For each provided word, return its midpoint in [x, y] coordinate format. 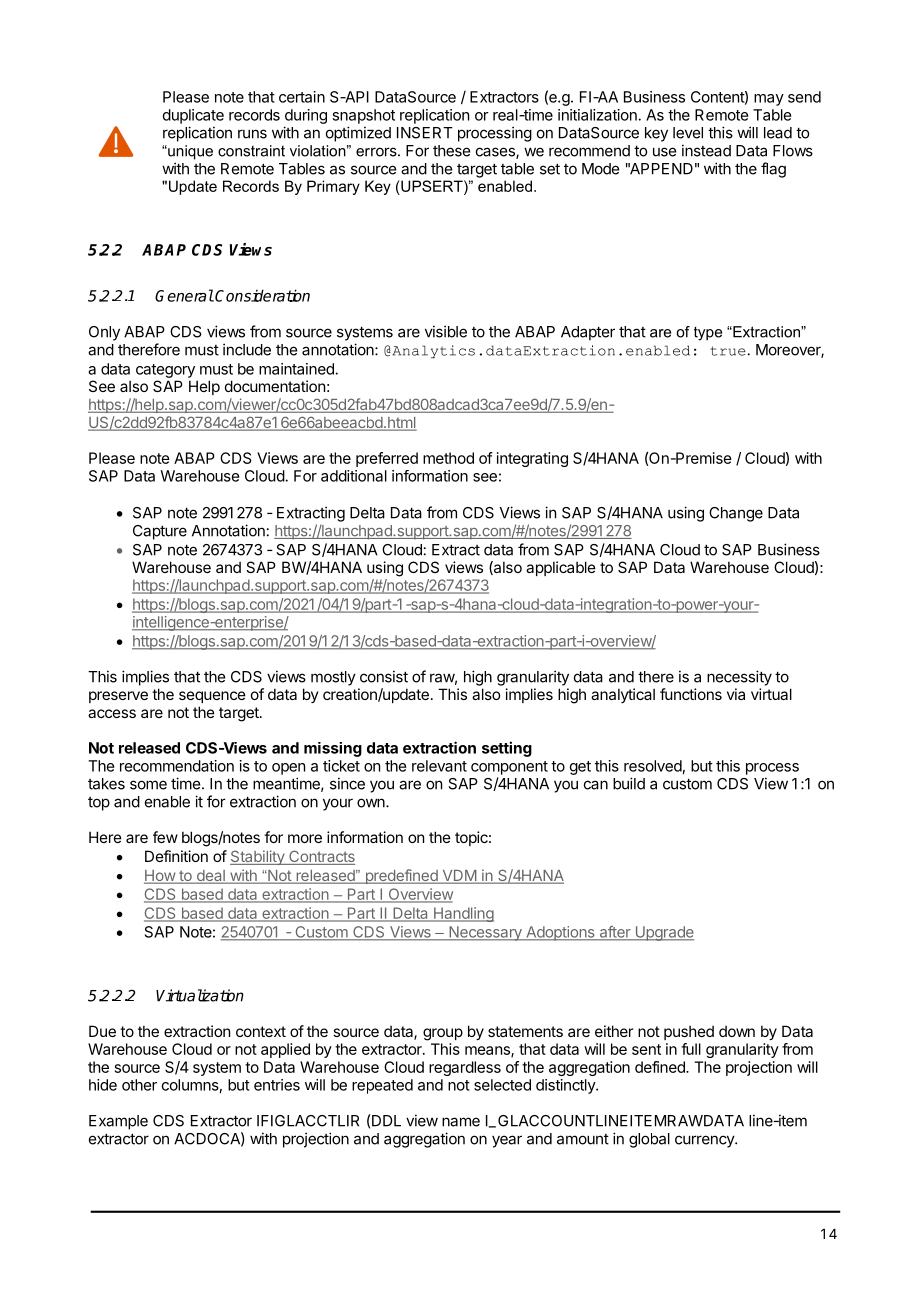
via [736, 694]
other [139, 1085]
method [448, 458]
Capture [160, 532]
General [184, 295]
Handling [462, 914]
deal [210, 877]
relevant [439, 766]
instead [706, 150]
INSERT [425, 133]
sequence [212, 697]
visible [446, 331]
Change [736, 514]
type [708, 333]
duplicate [193, 116]
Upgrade [663, 933]
